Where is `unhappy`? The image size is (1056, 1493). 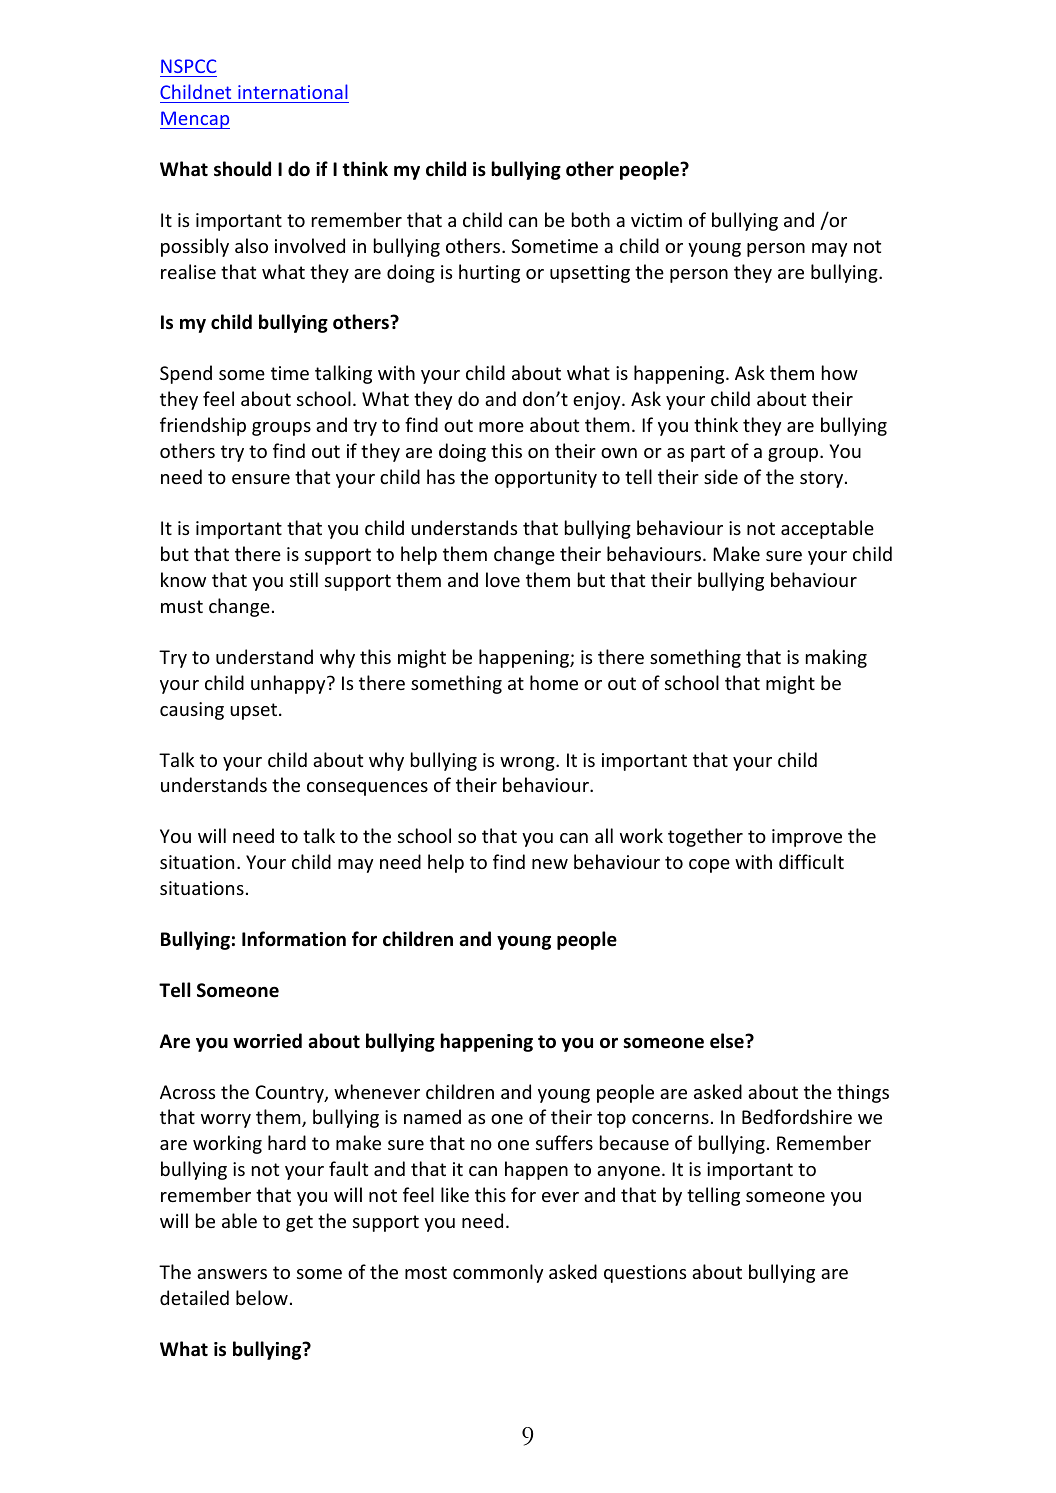
unhappy is located at coordinates (289, 684).
